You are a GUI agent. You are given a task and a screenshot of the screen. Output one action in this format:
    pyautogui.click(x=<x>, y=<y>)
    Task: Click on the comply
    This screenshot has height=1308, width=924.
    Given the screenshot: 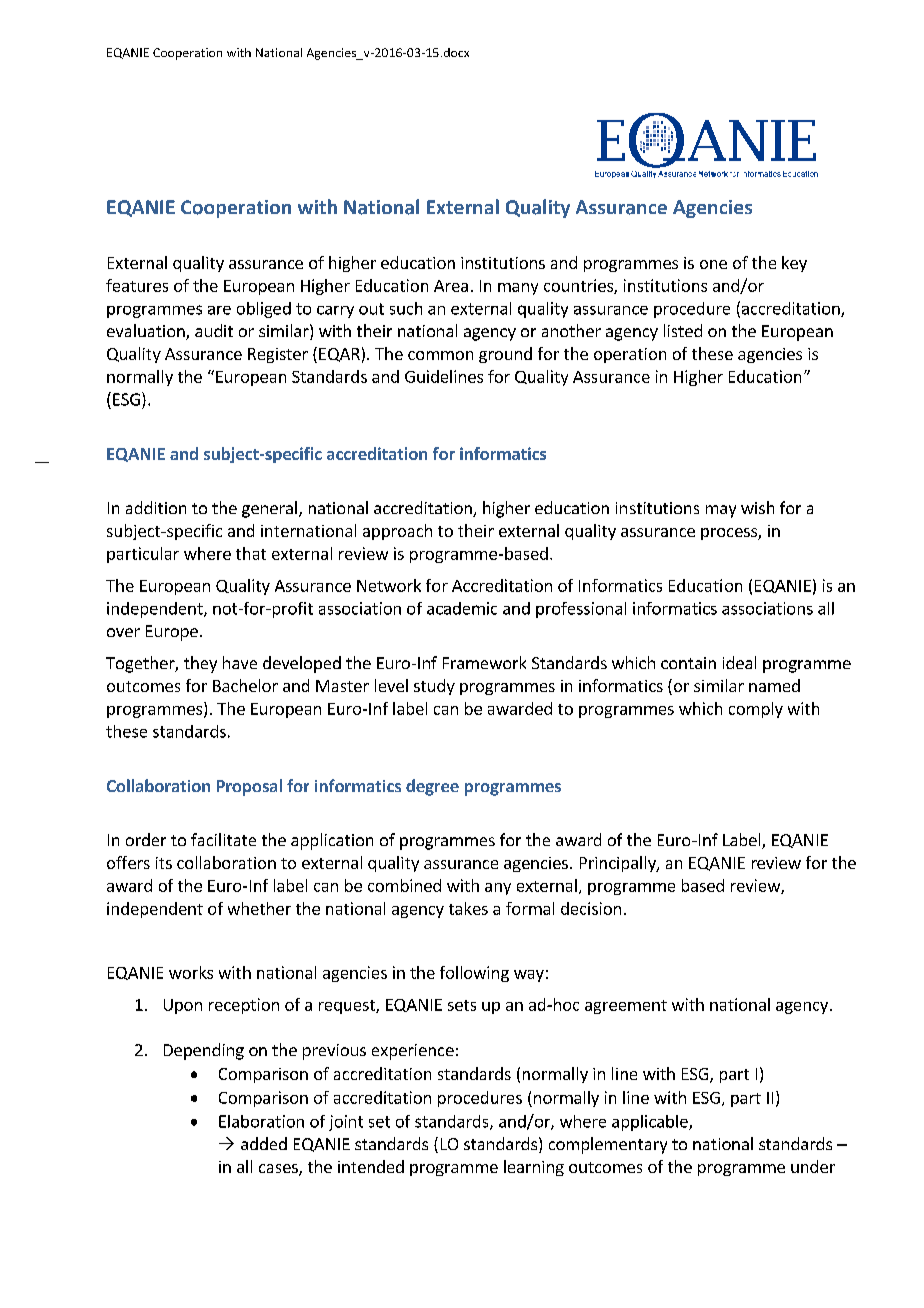 What is the action you would take?
    pyautogui.click(x=756, y=710)
